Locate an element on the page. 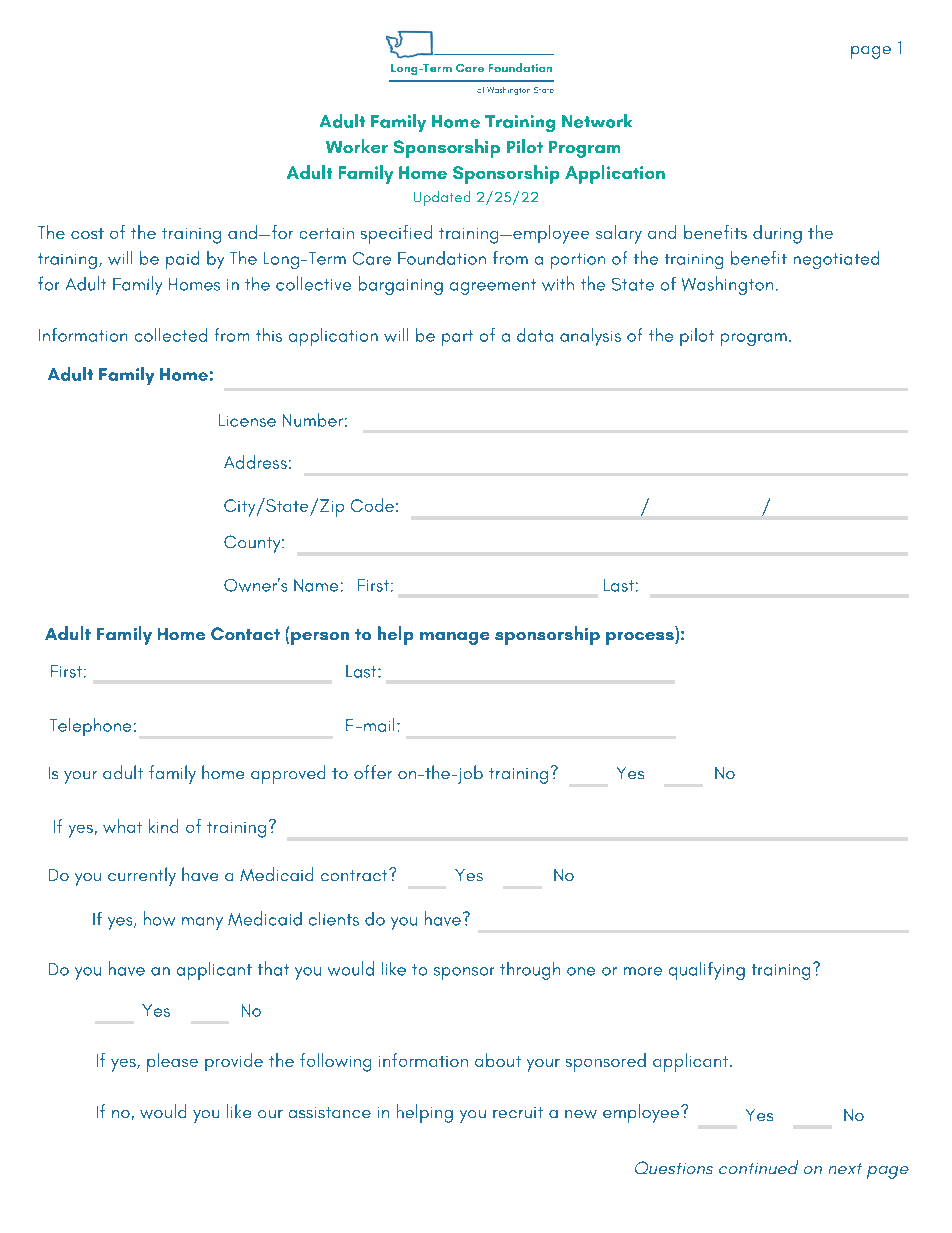 The height and width of the image is (1233, 952). Updated is located at coordinates (442, 198).
